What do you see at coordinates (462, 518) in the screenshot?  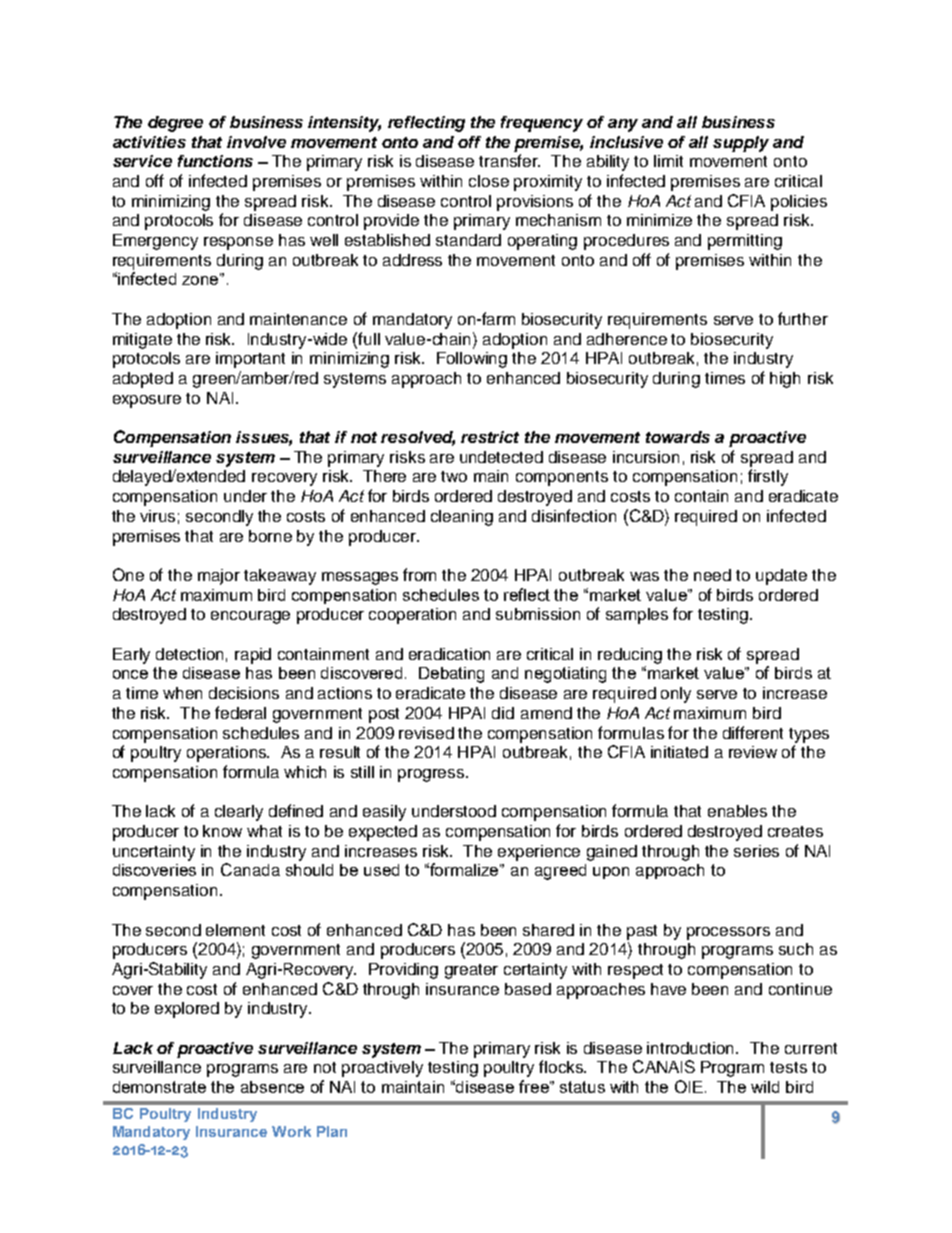 I see `cleaning` at bounding box center [462, 518].
